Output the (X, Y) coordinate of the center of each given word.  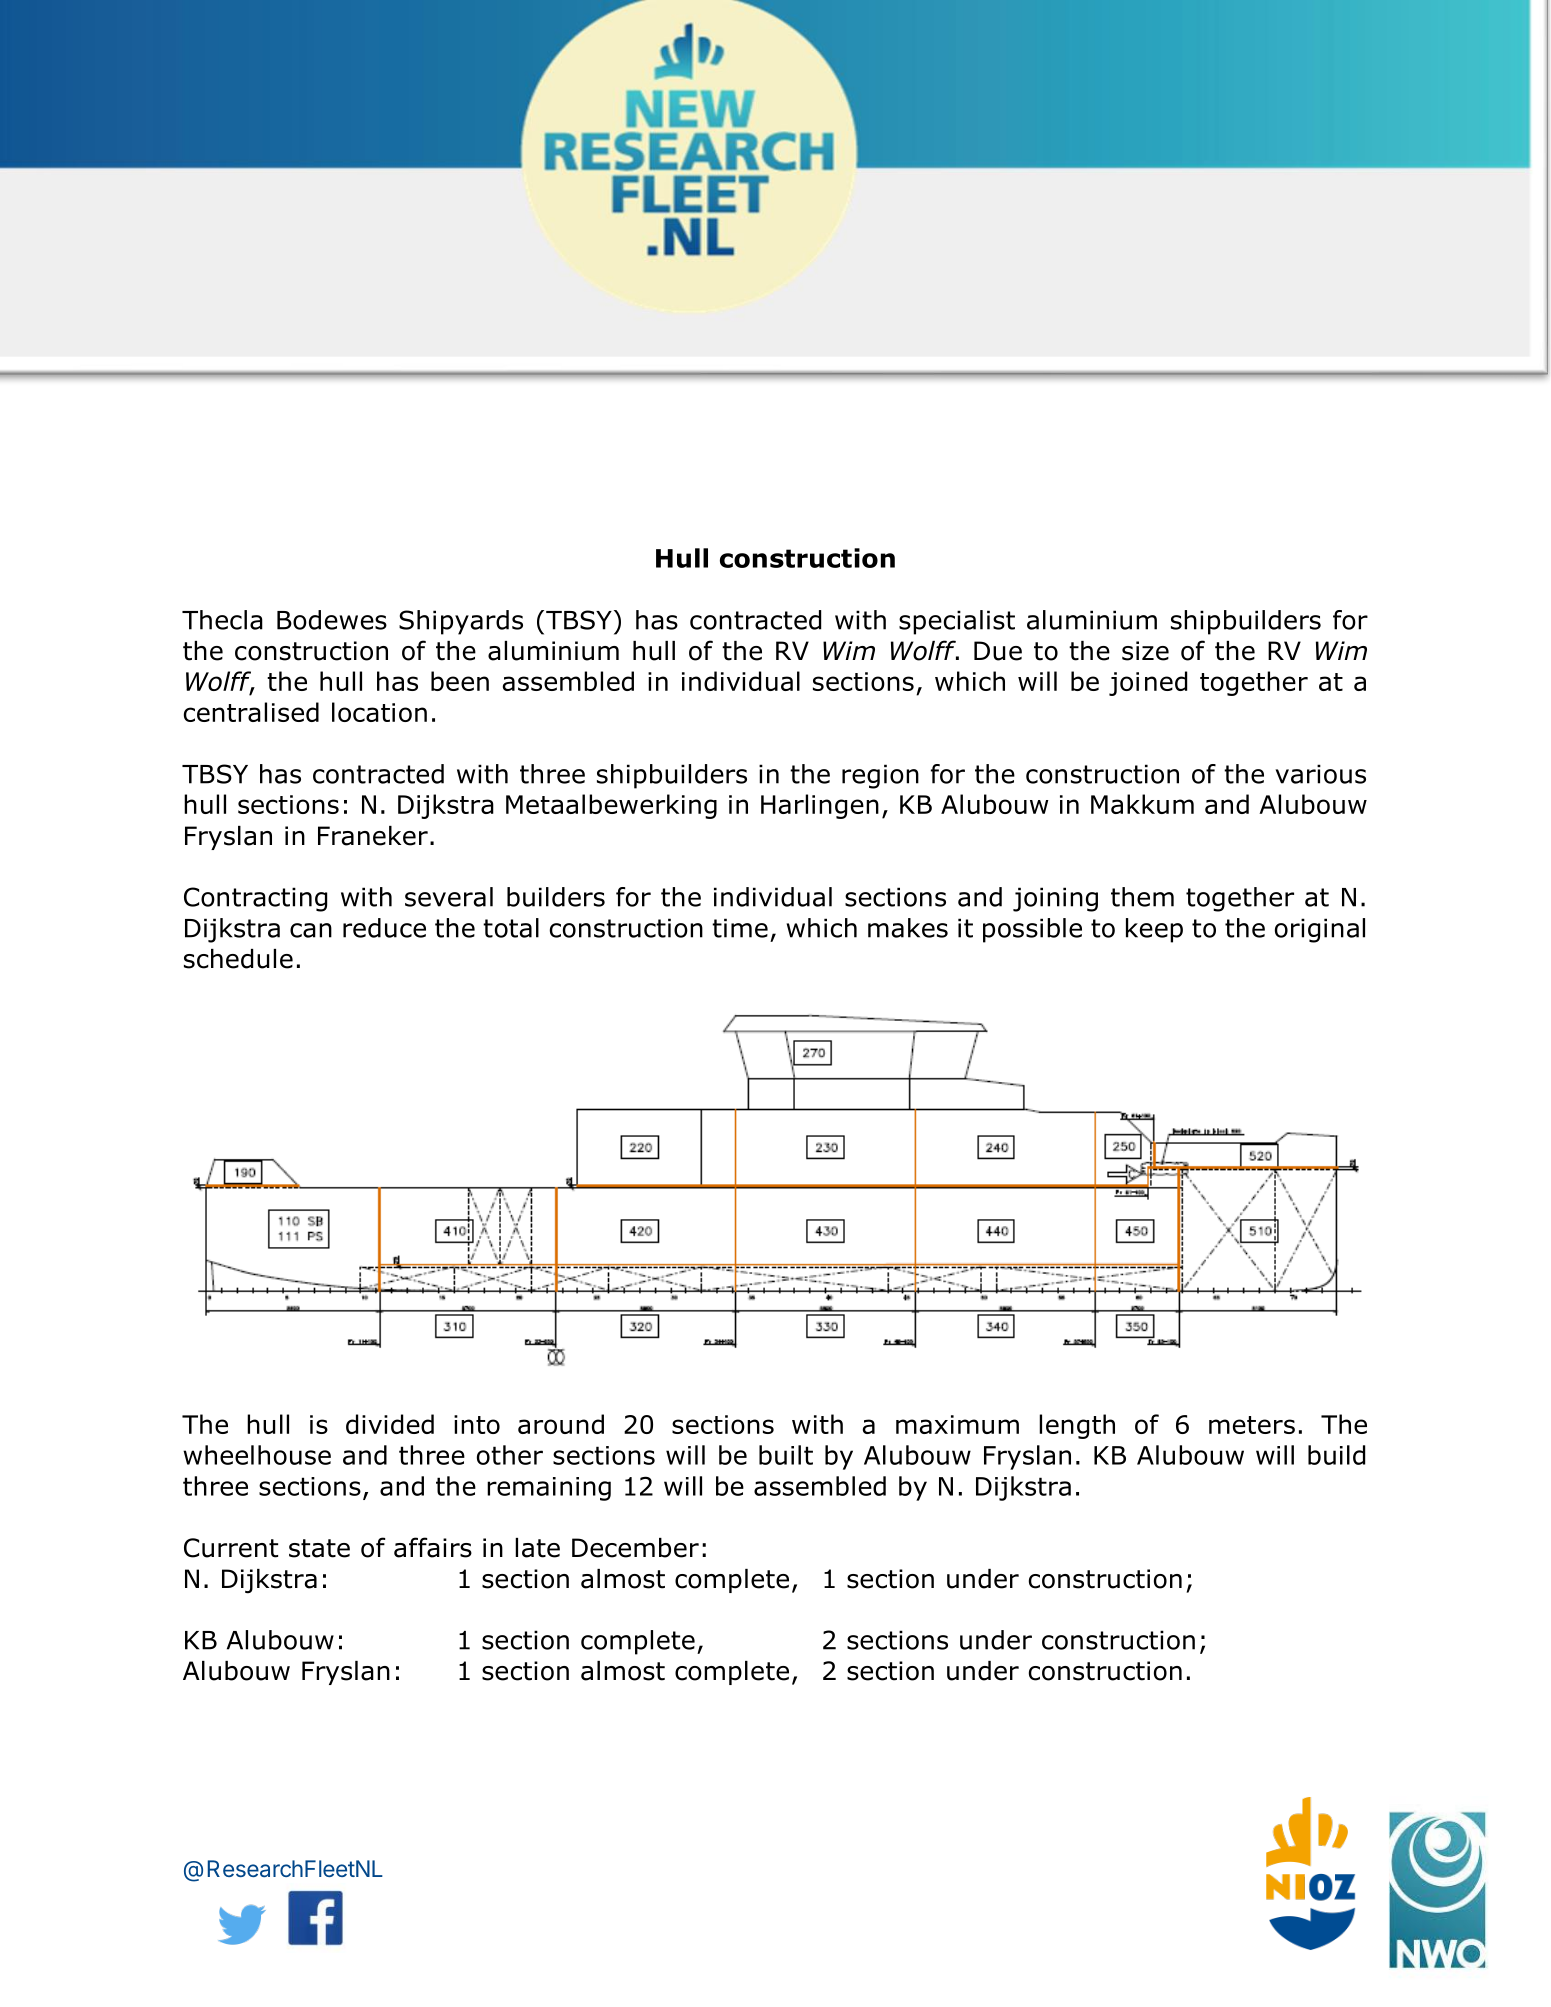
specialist (957, 622)
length (1077, 1426)
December (635, 1548)
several (449, 897)
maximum (957, 1424)
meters (1252, 1425)
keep (1154, 930)
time (740, 928)
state (319, 1548)
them (1142, 897)
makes (908, 928)
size (1145, 651)
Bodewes (332, 620)
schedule (238, 959)
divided (390, 1424)
